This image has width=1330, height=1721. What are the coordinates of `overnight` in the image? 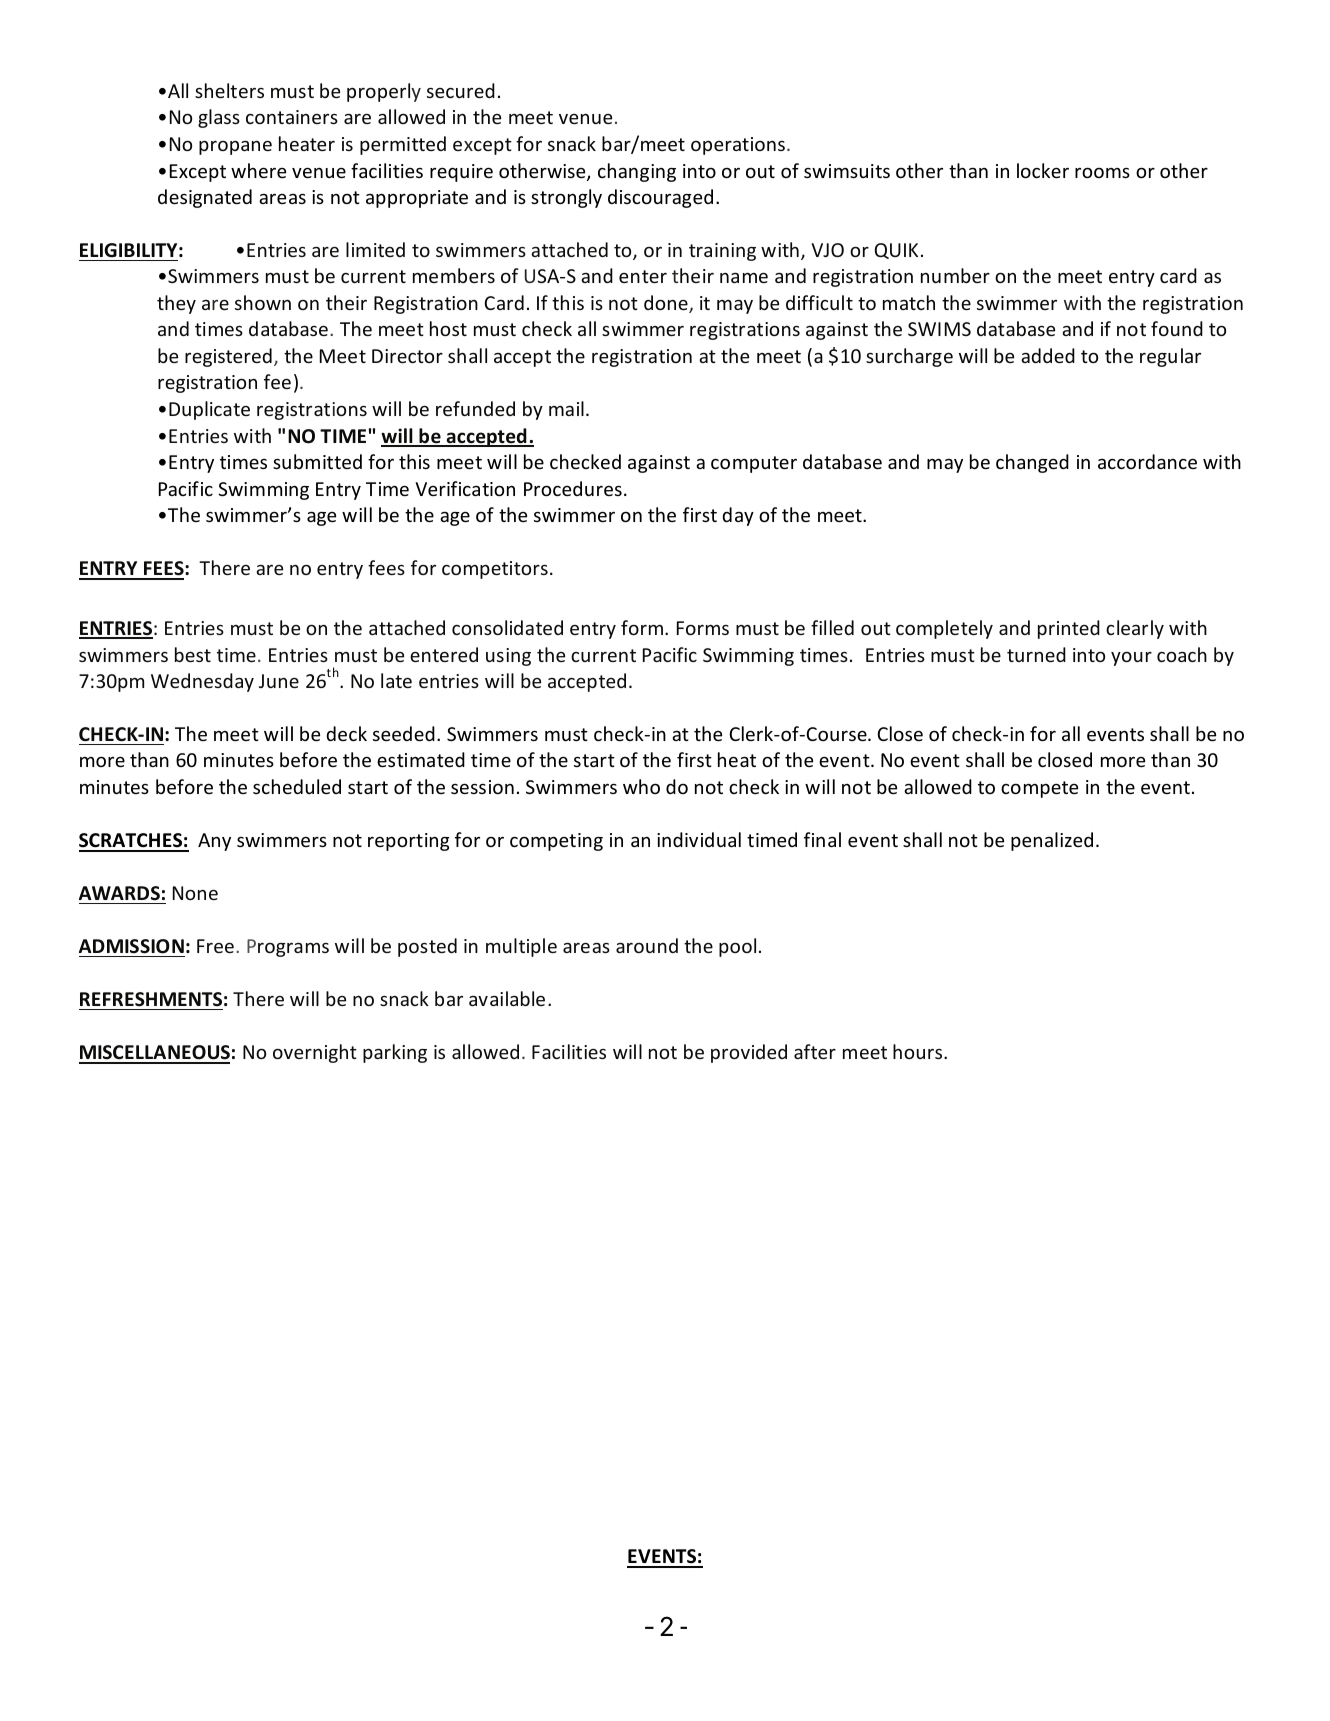 It's located at (315, 1053).
